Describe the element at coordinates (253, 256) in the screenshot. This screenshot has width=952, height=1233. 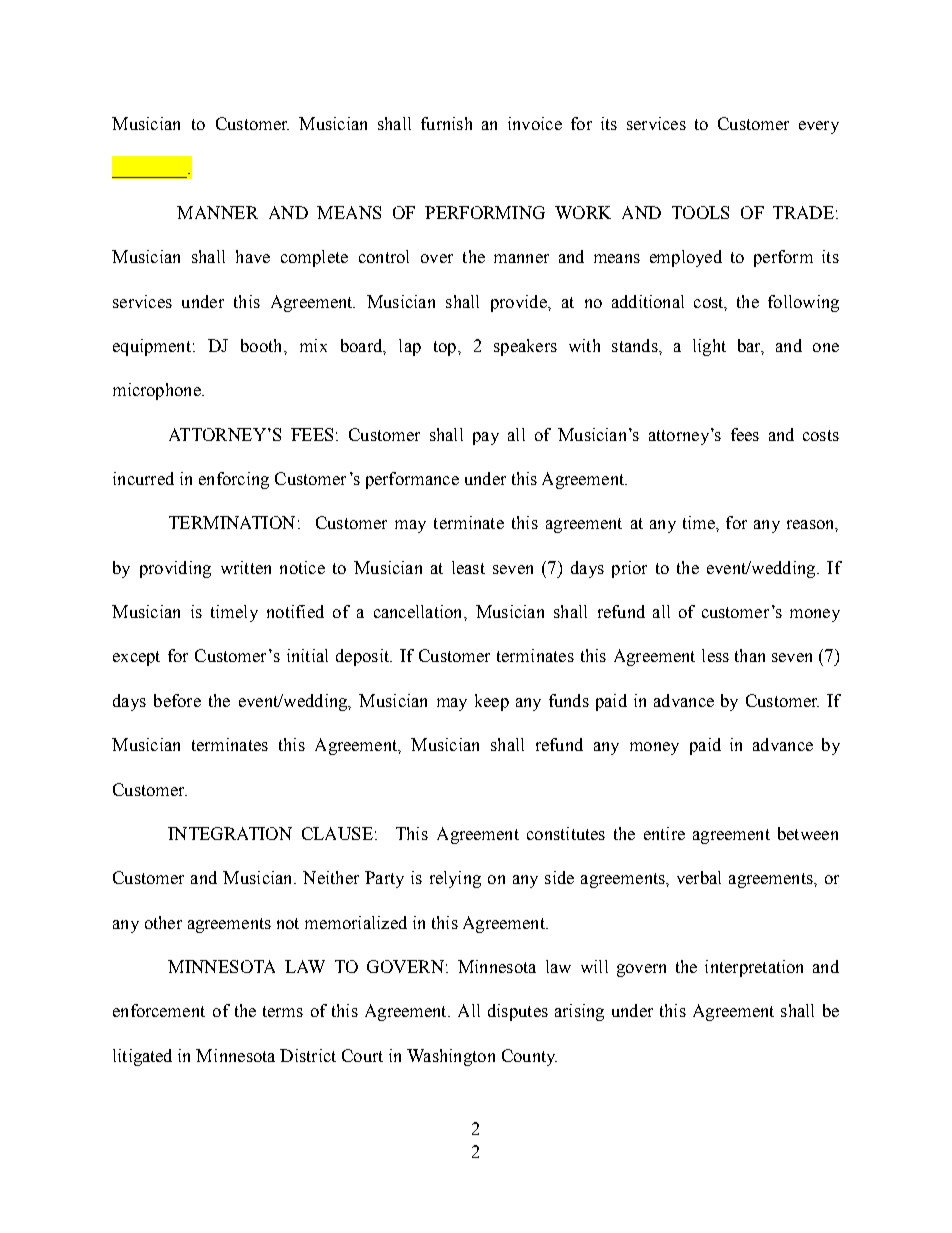
I see `have` at that location.
